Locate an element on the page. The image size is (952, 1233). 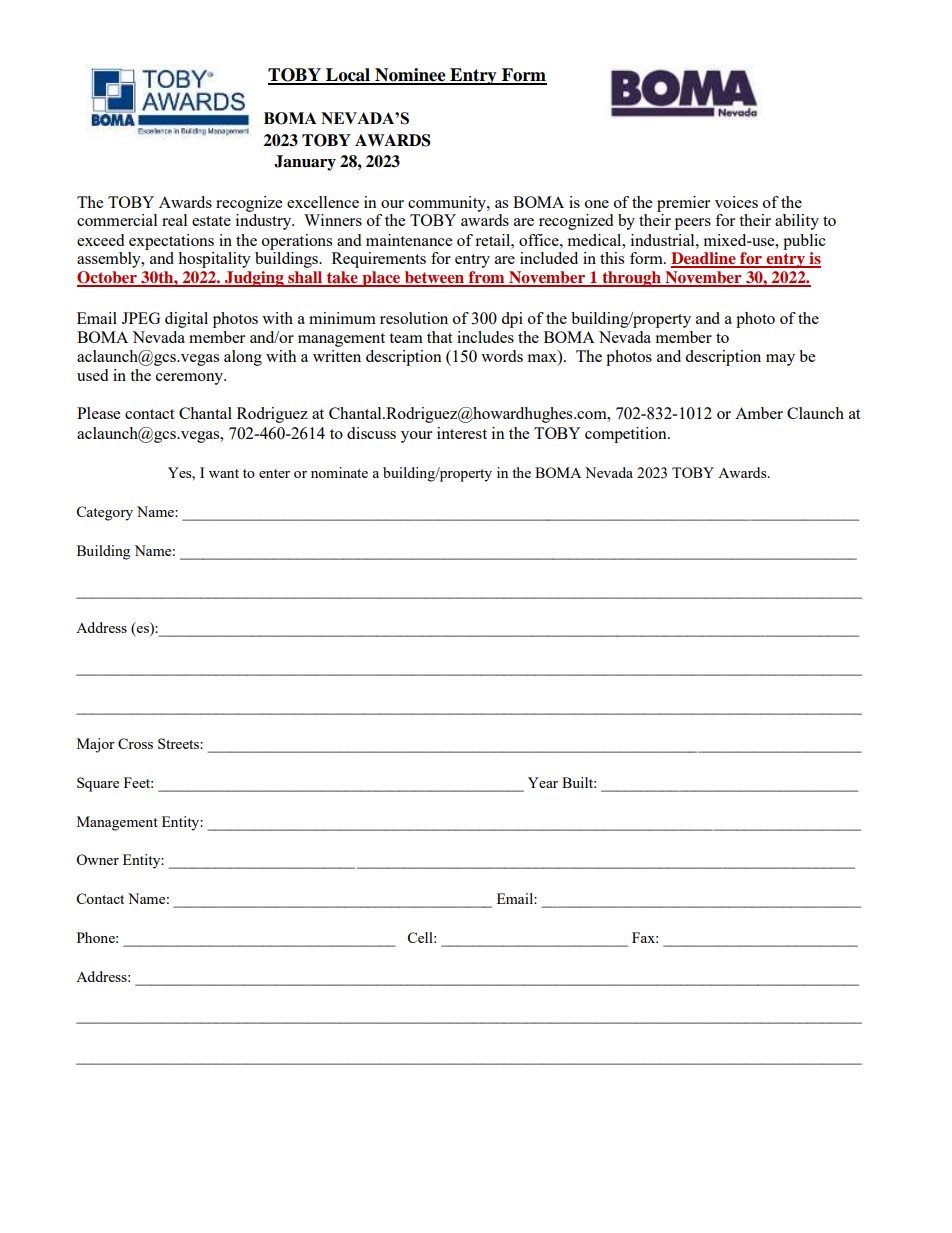
Deadline is located at coordinates (704, 259).
